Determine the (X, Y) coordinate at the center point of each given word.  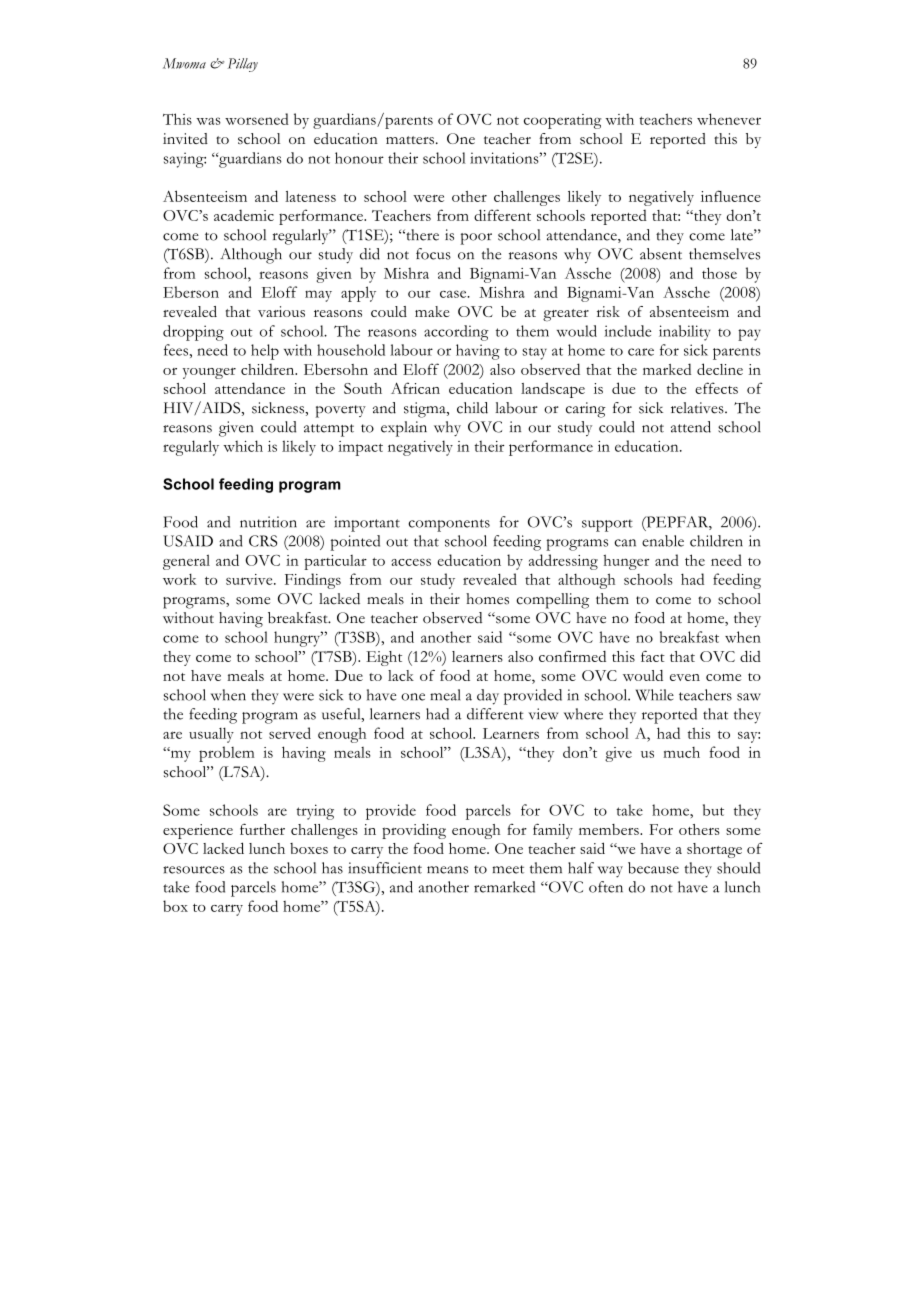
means (447, 870)
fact (653, 656)
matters (410, 140)
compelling (552, 601)
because (653, 868)
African (415, 388)
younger (209, 373)
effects (716, 388)
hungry (298, 639)
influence (731, 196)
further (262, 829)
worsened (257, 119)
